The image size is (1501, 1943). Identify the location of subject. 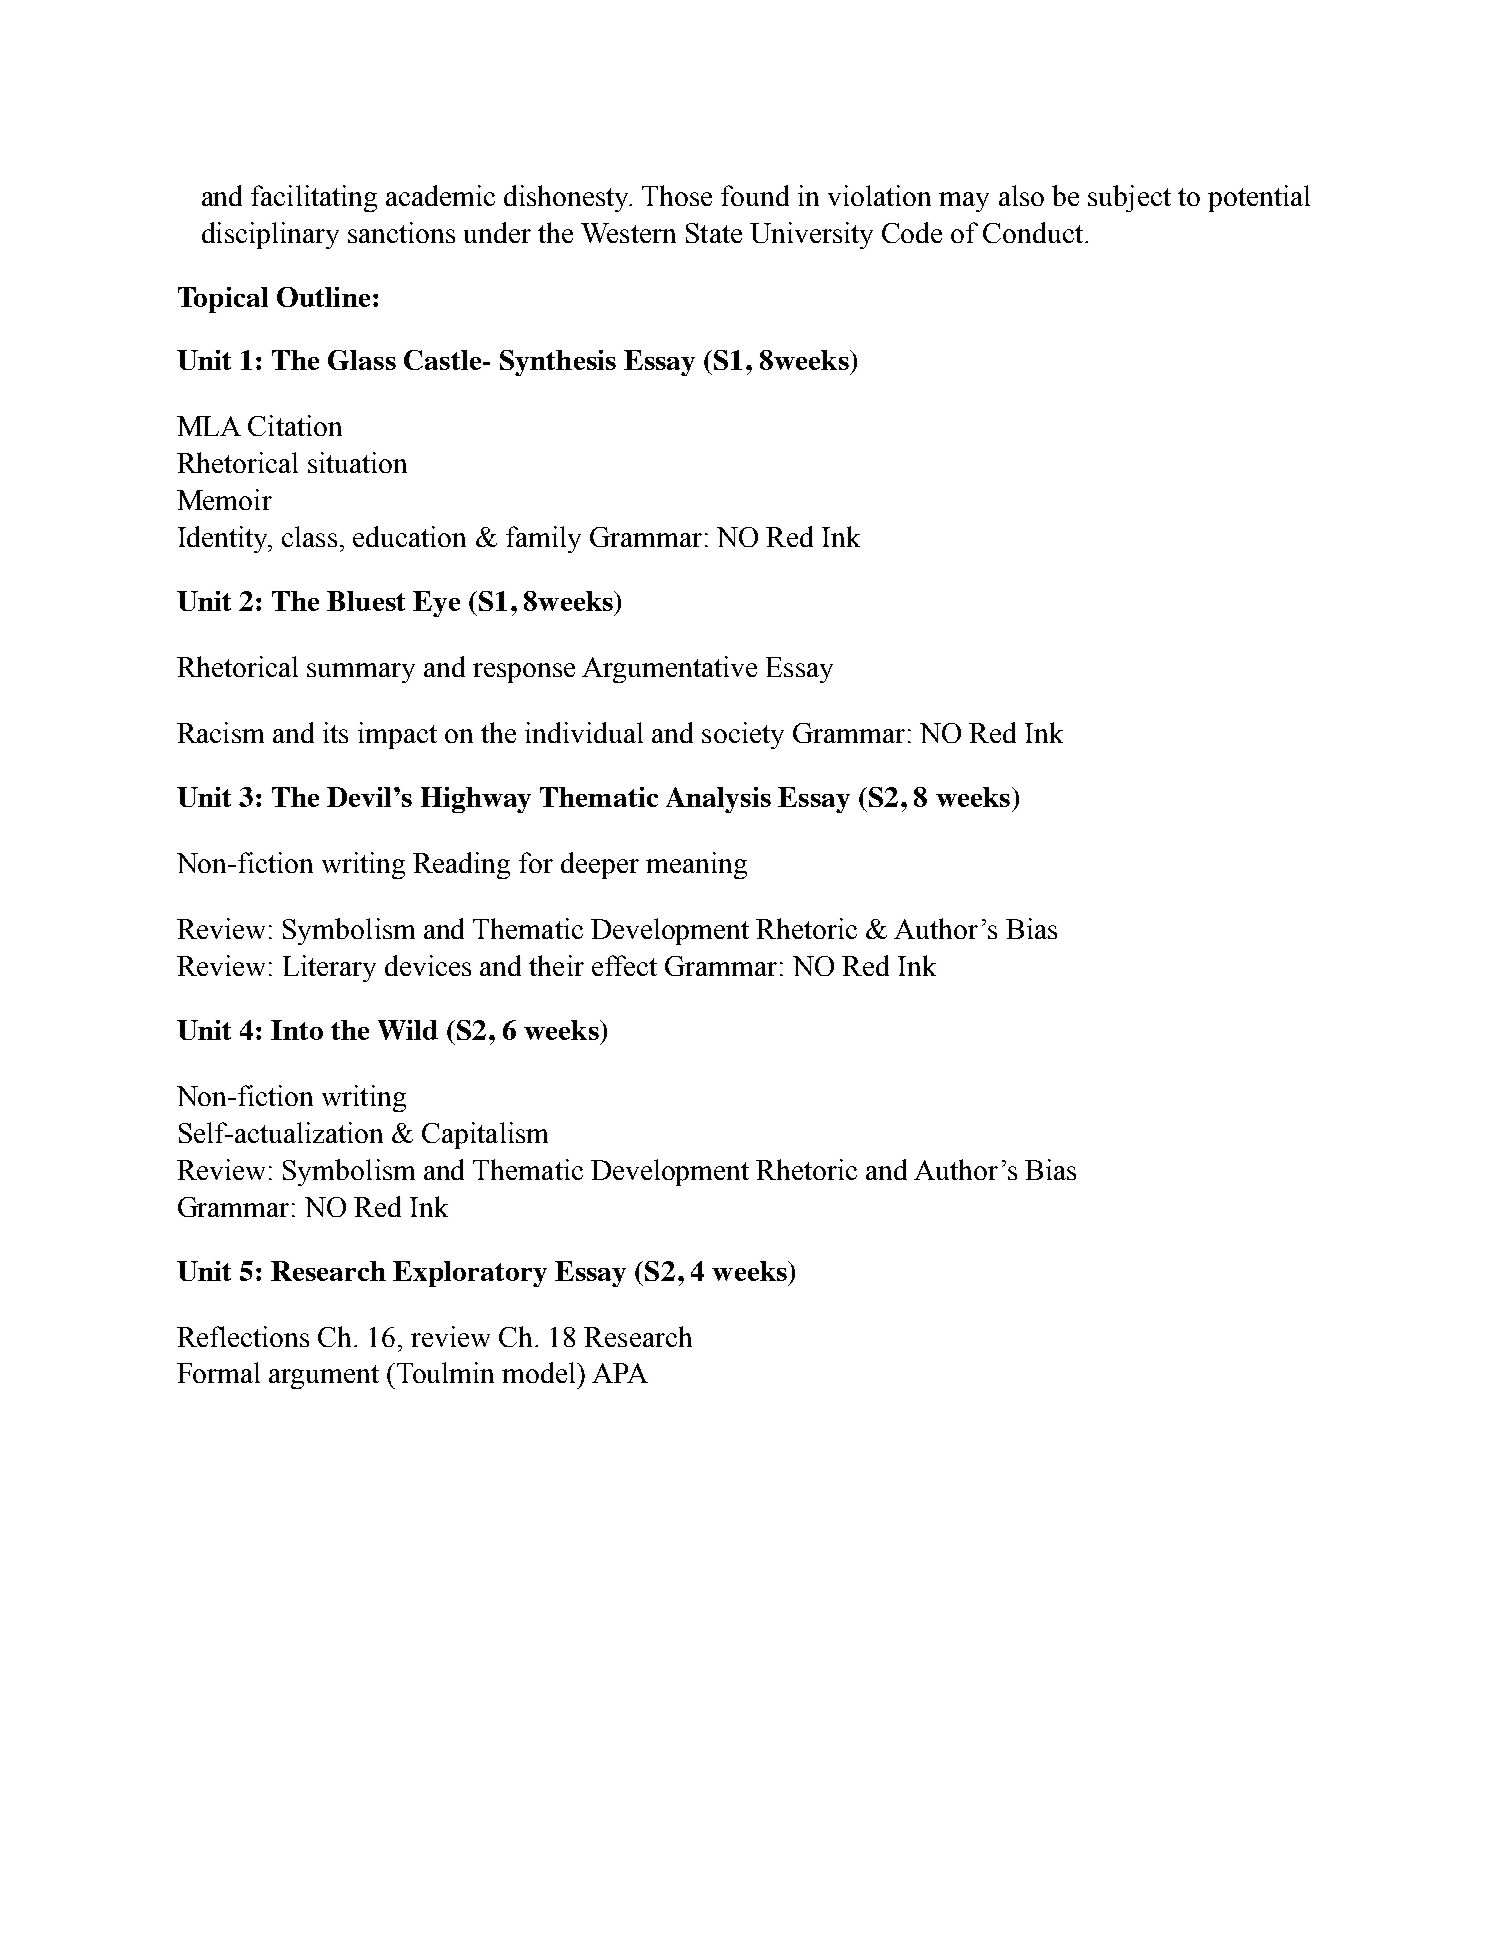
(1129, 198).
